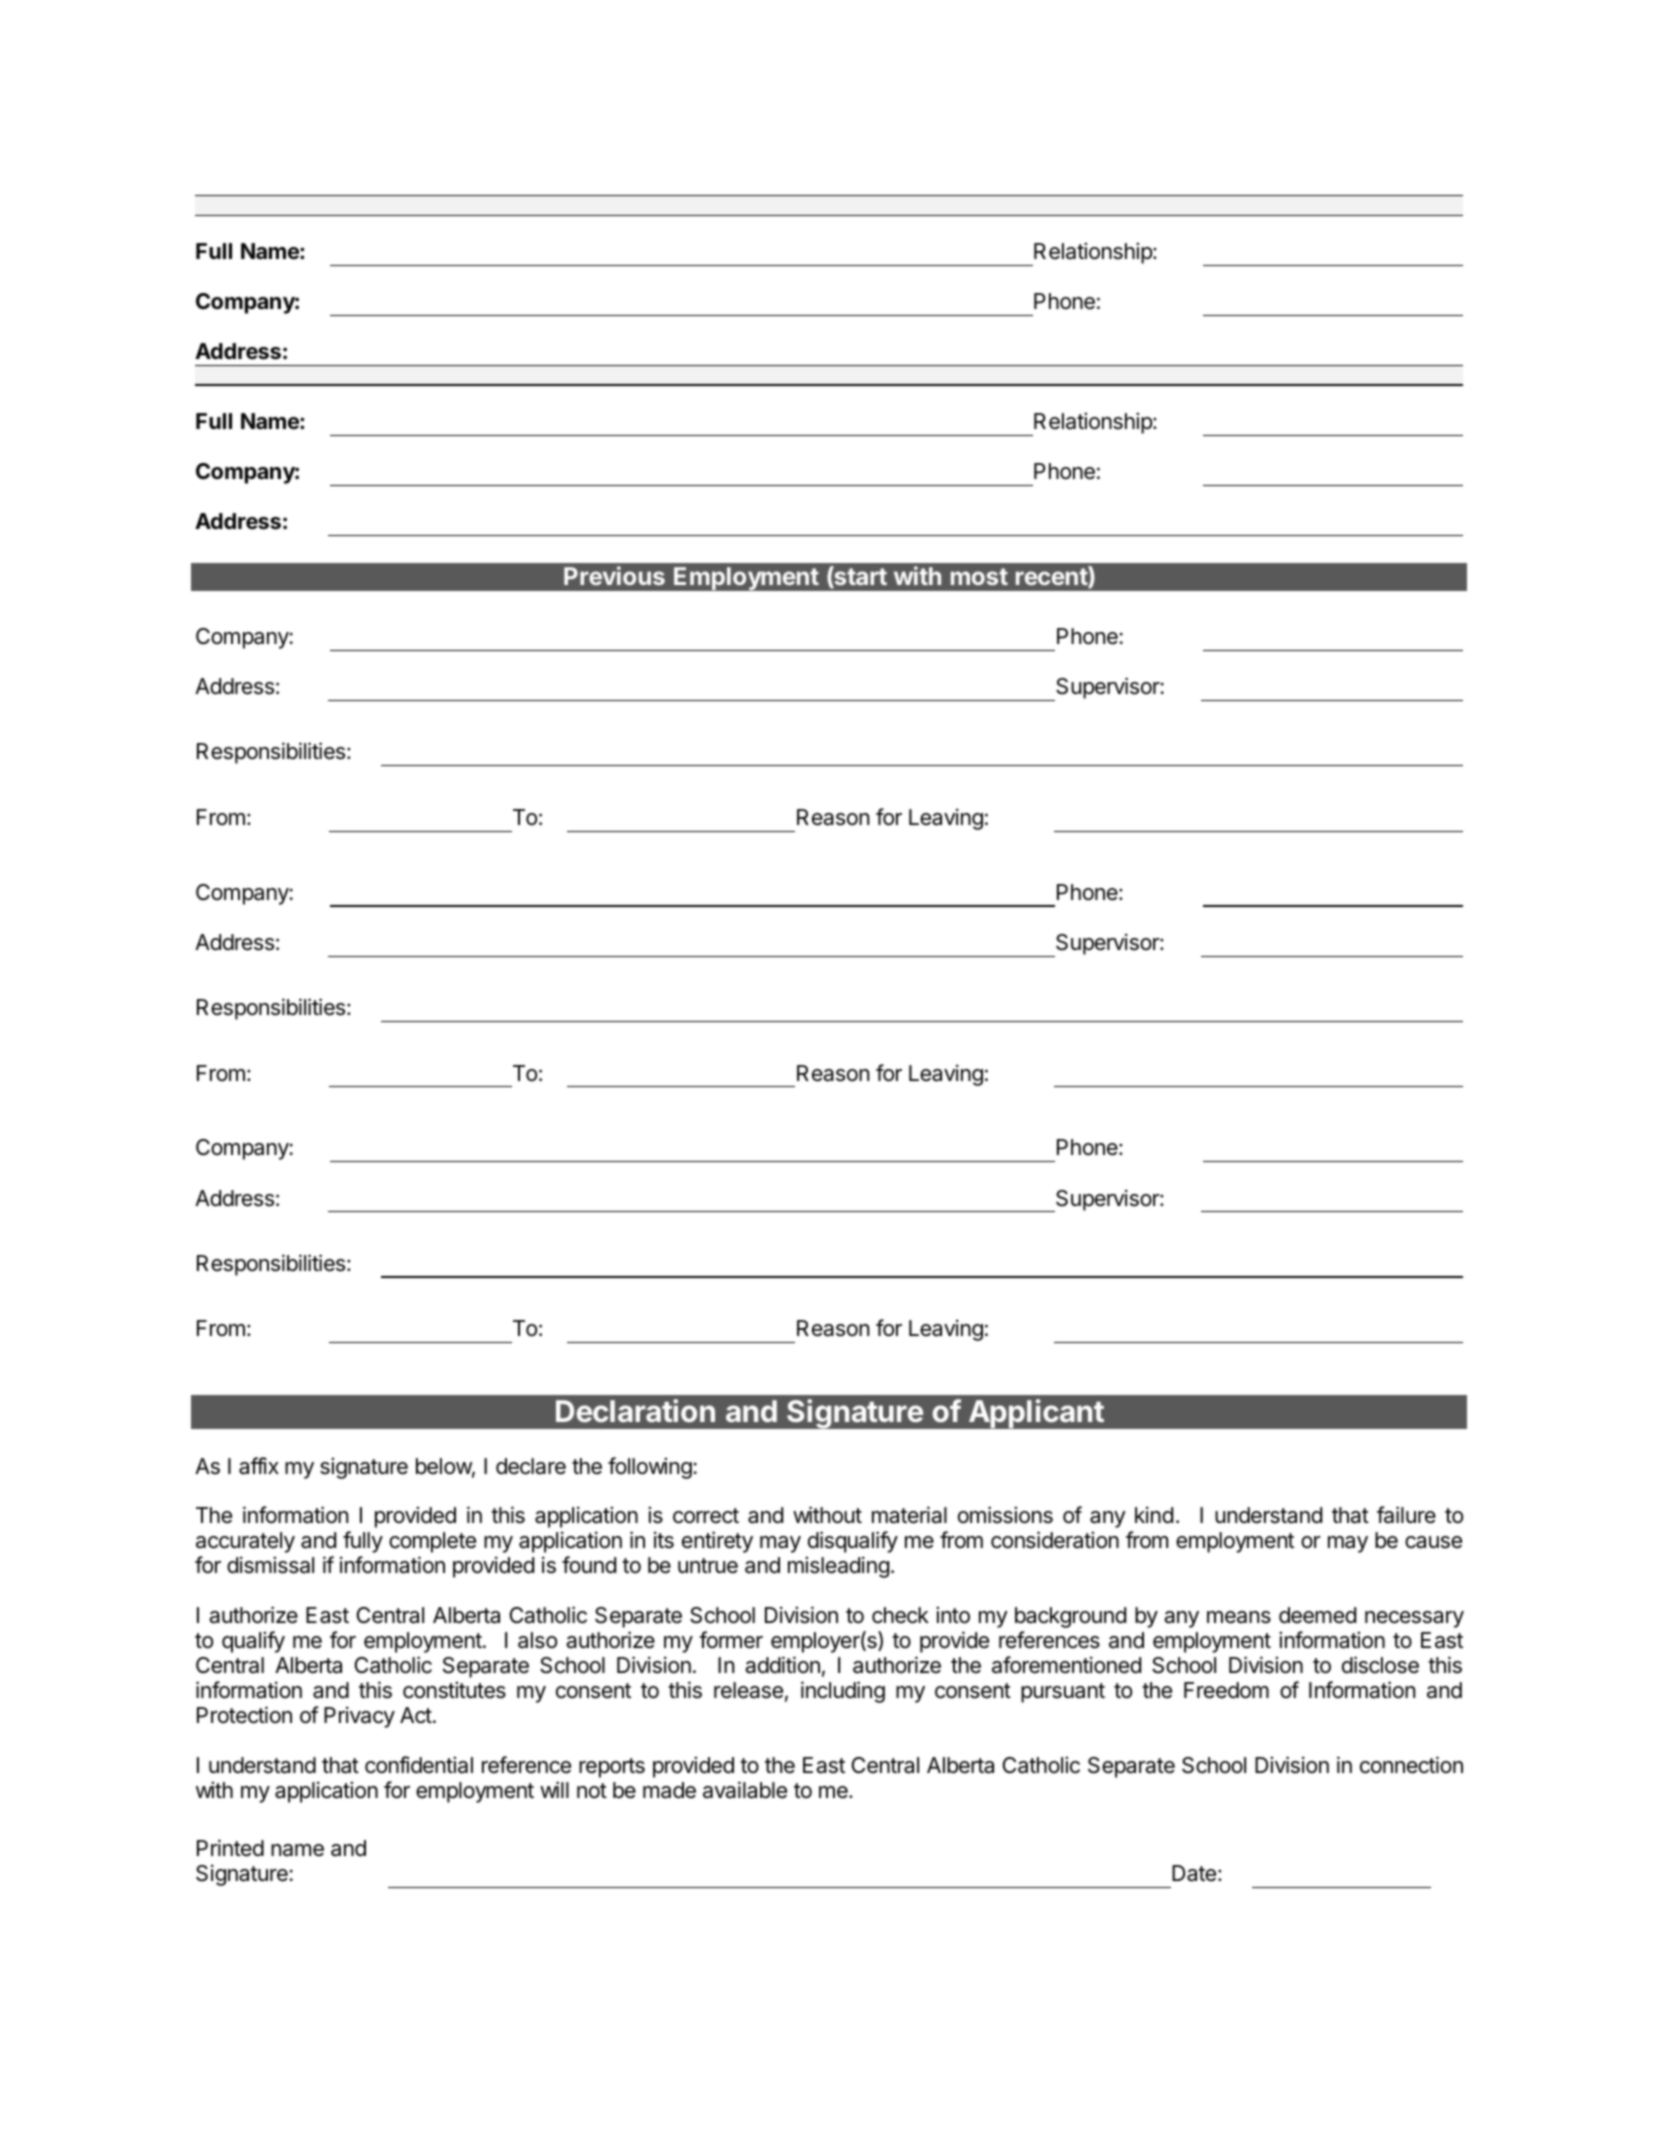 This page has height=2145, width=1658. Describe the element at coordinates (635, 1411) in the page. I see `Declaration` at that location.
